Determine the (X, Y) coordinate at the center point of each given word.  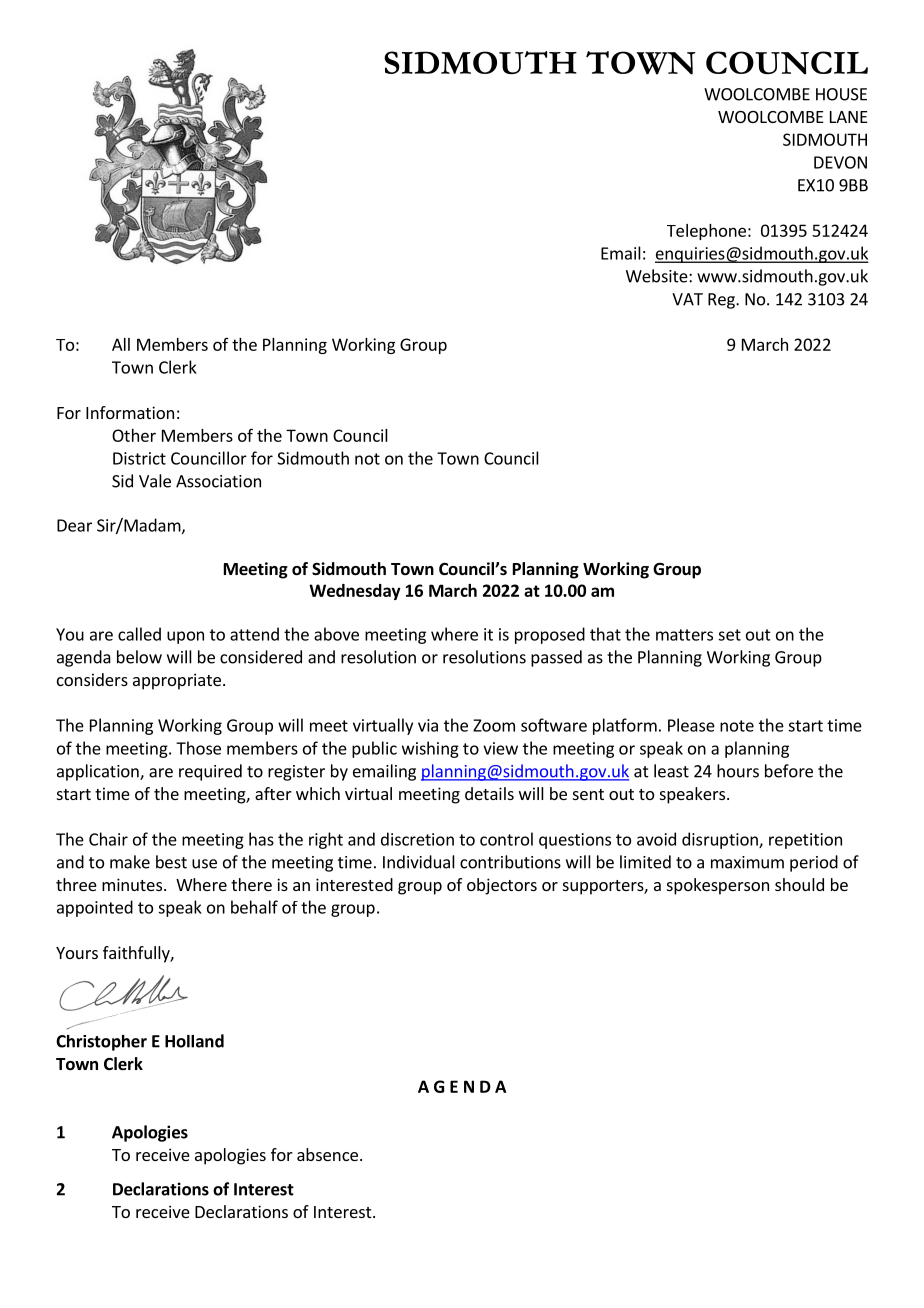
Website (658, 276)
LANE (849, 117)
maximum (747, 862)
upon (185, 637)
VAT (687, 299)
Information (130, 412)
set (729, 635)
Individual (419, 862)
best (171, 862)
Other (134, 435)
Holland (194, 1041)
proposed (550, 635)
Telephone (706, 232)
